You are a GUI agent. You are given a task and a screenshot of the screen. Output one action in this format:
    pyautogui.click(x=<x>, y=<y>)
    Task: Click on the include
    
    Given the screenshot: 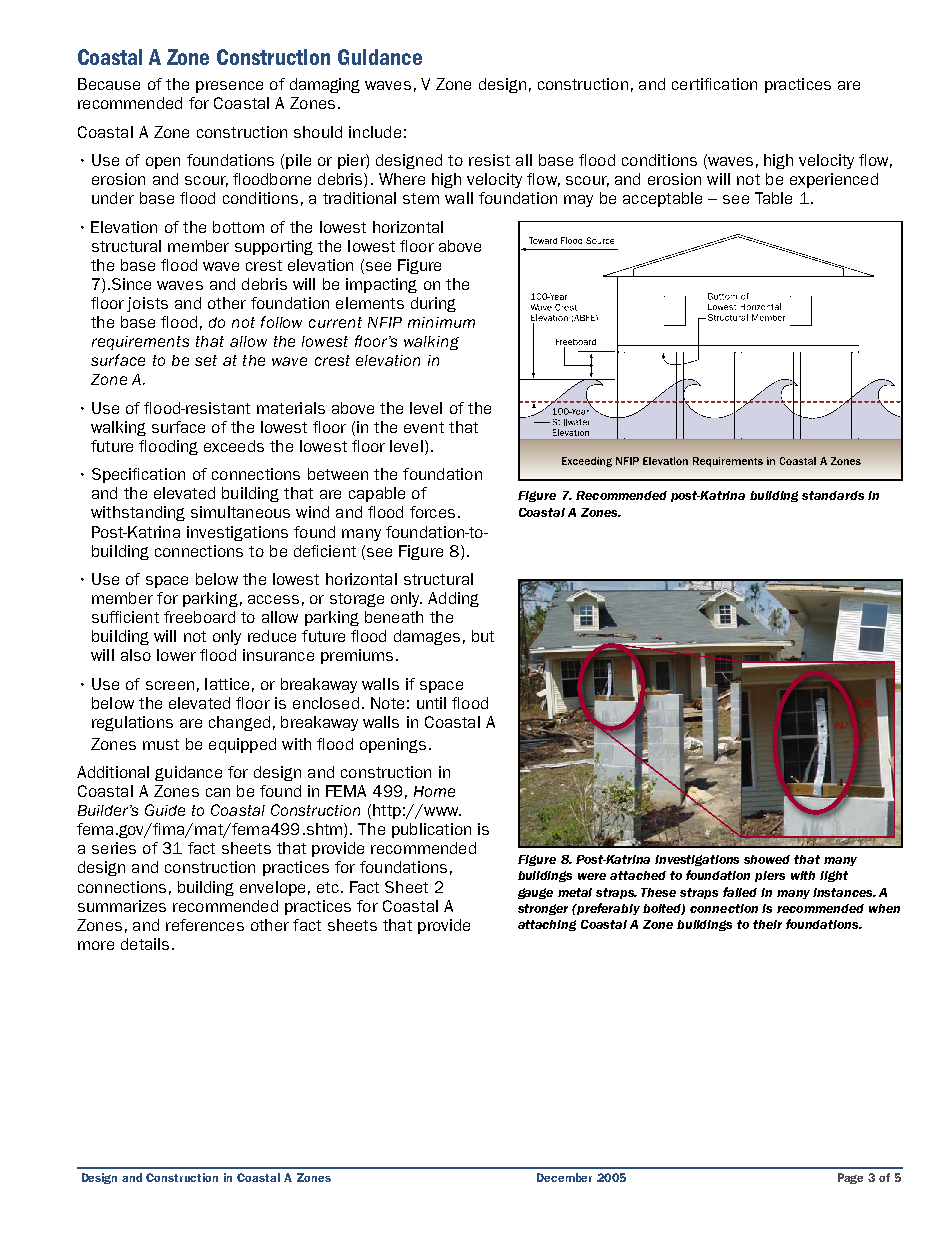 What is the action you would take?
    pyautogui.click(x=375, y=132)
